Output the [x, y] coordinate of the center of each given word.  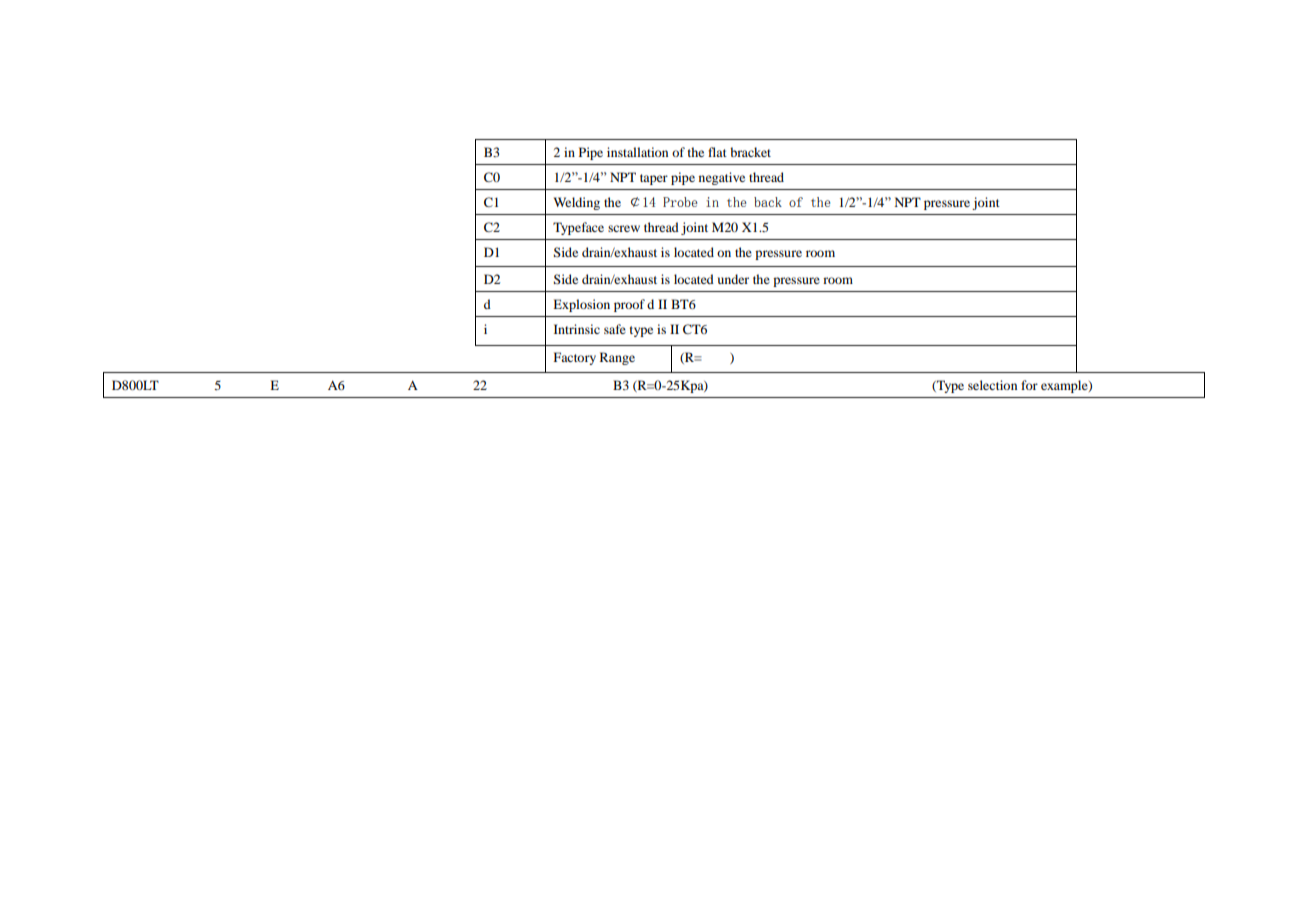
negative [722, 178]
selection [992, 385]
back [768, 202]
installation [637, 152]
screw [624, 228]
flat [717, 152]
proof [629, 305]
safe [615, 329]
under [733, 279]
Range [617, 358]
